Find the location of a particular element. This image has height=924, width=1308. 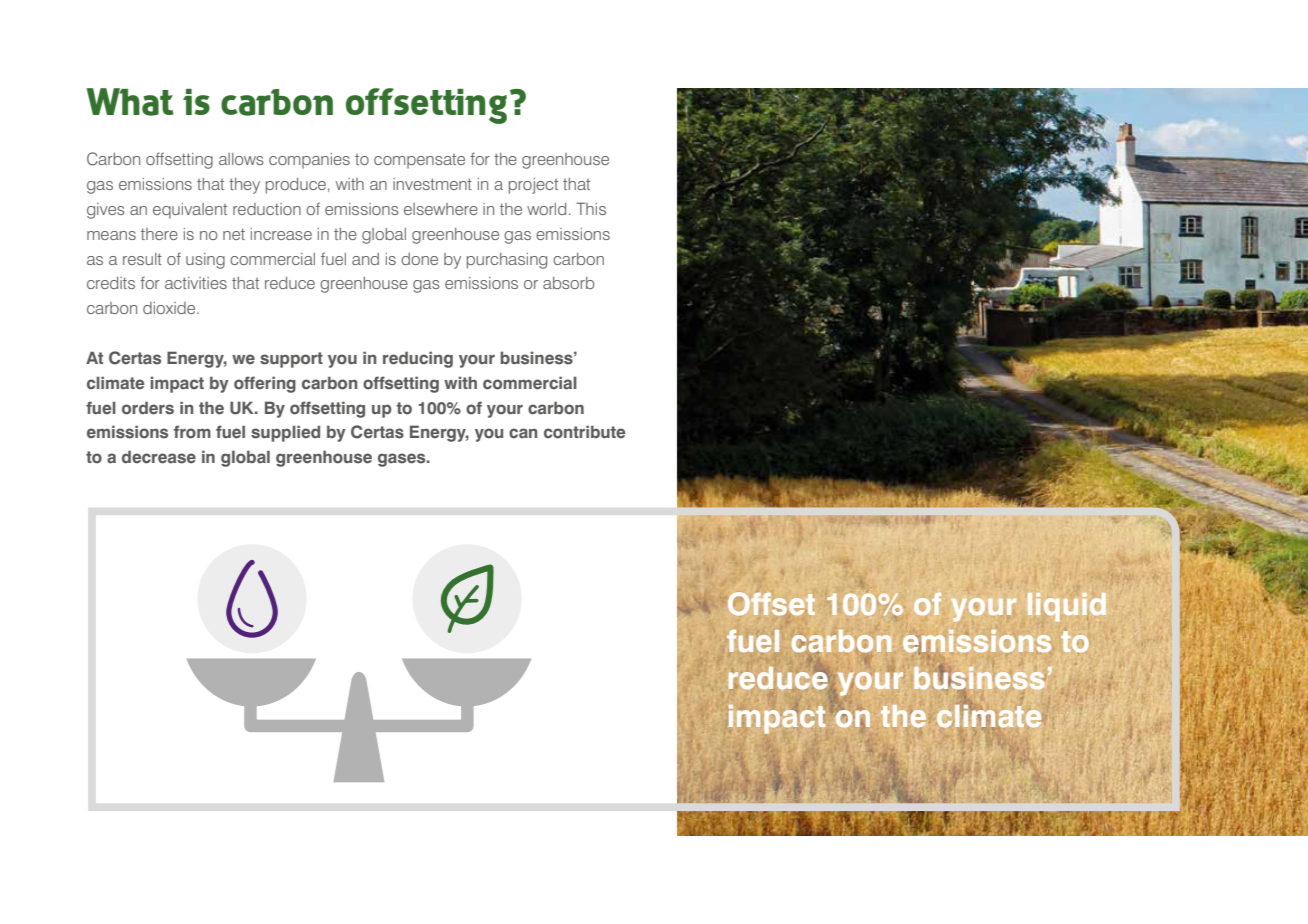

This is located at coordinates (591, 208).
